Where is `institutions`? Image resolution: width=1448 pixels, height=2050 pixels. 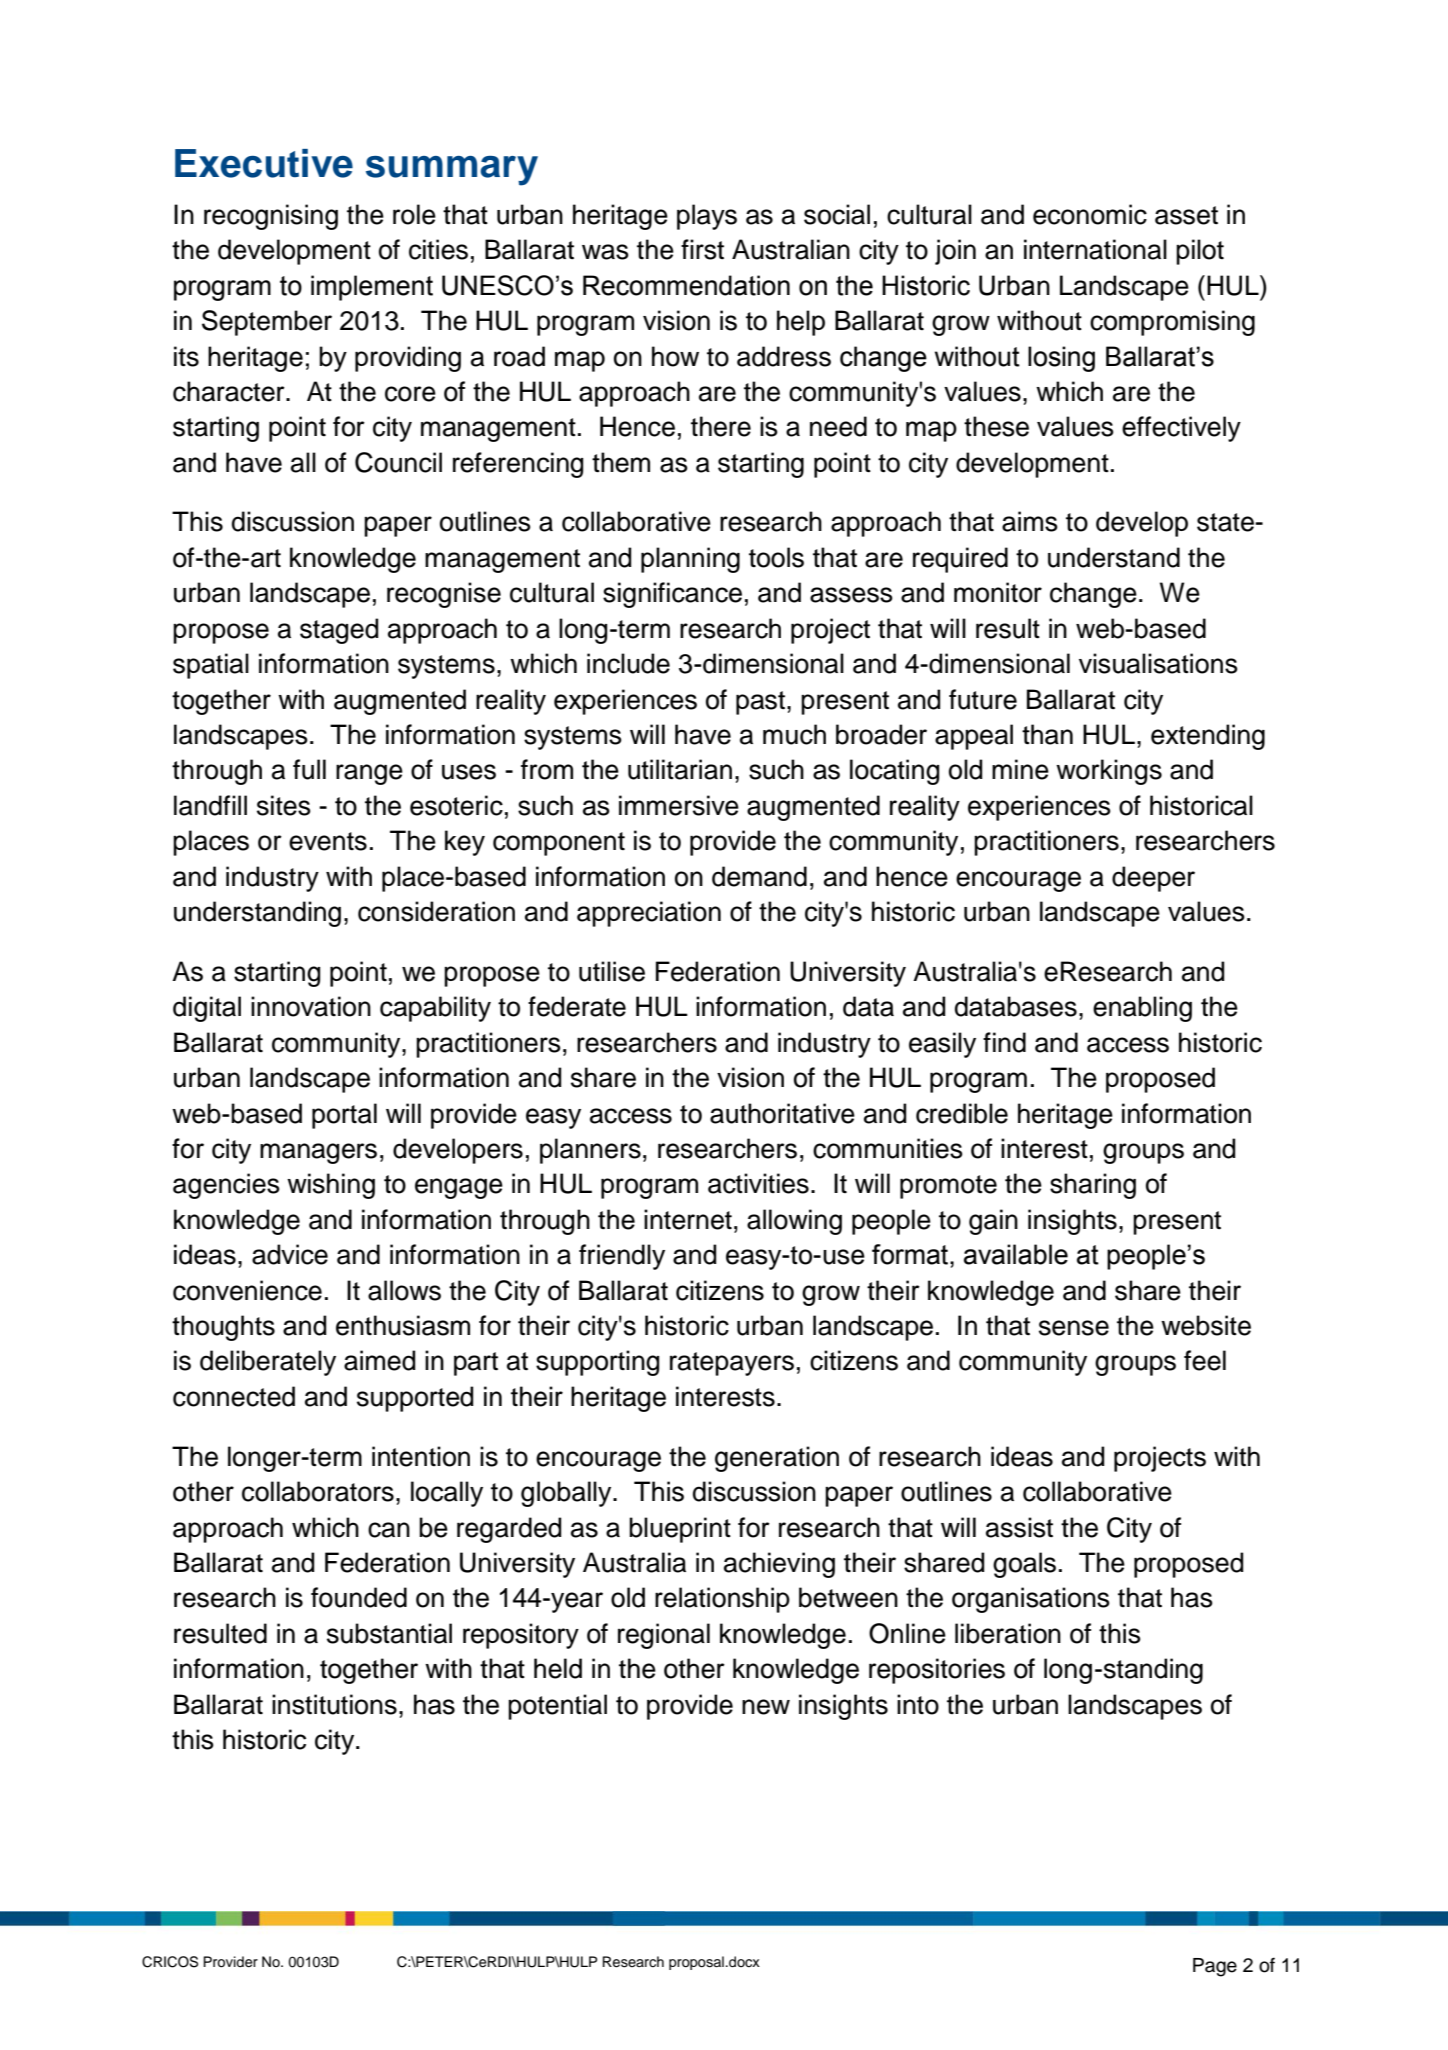
institutions is located at coordinates (334, 1704).
